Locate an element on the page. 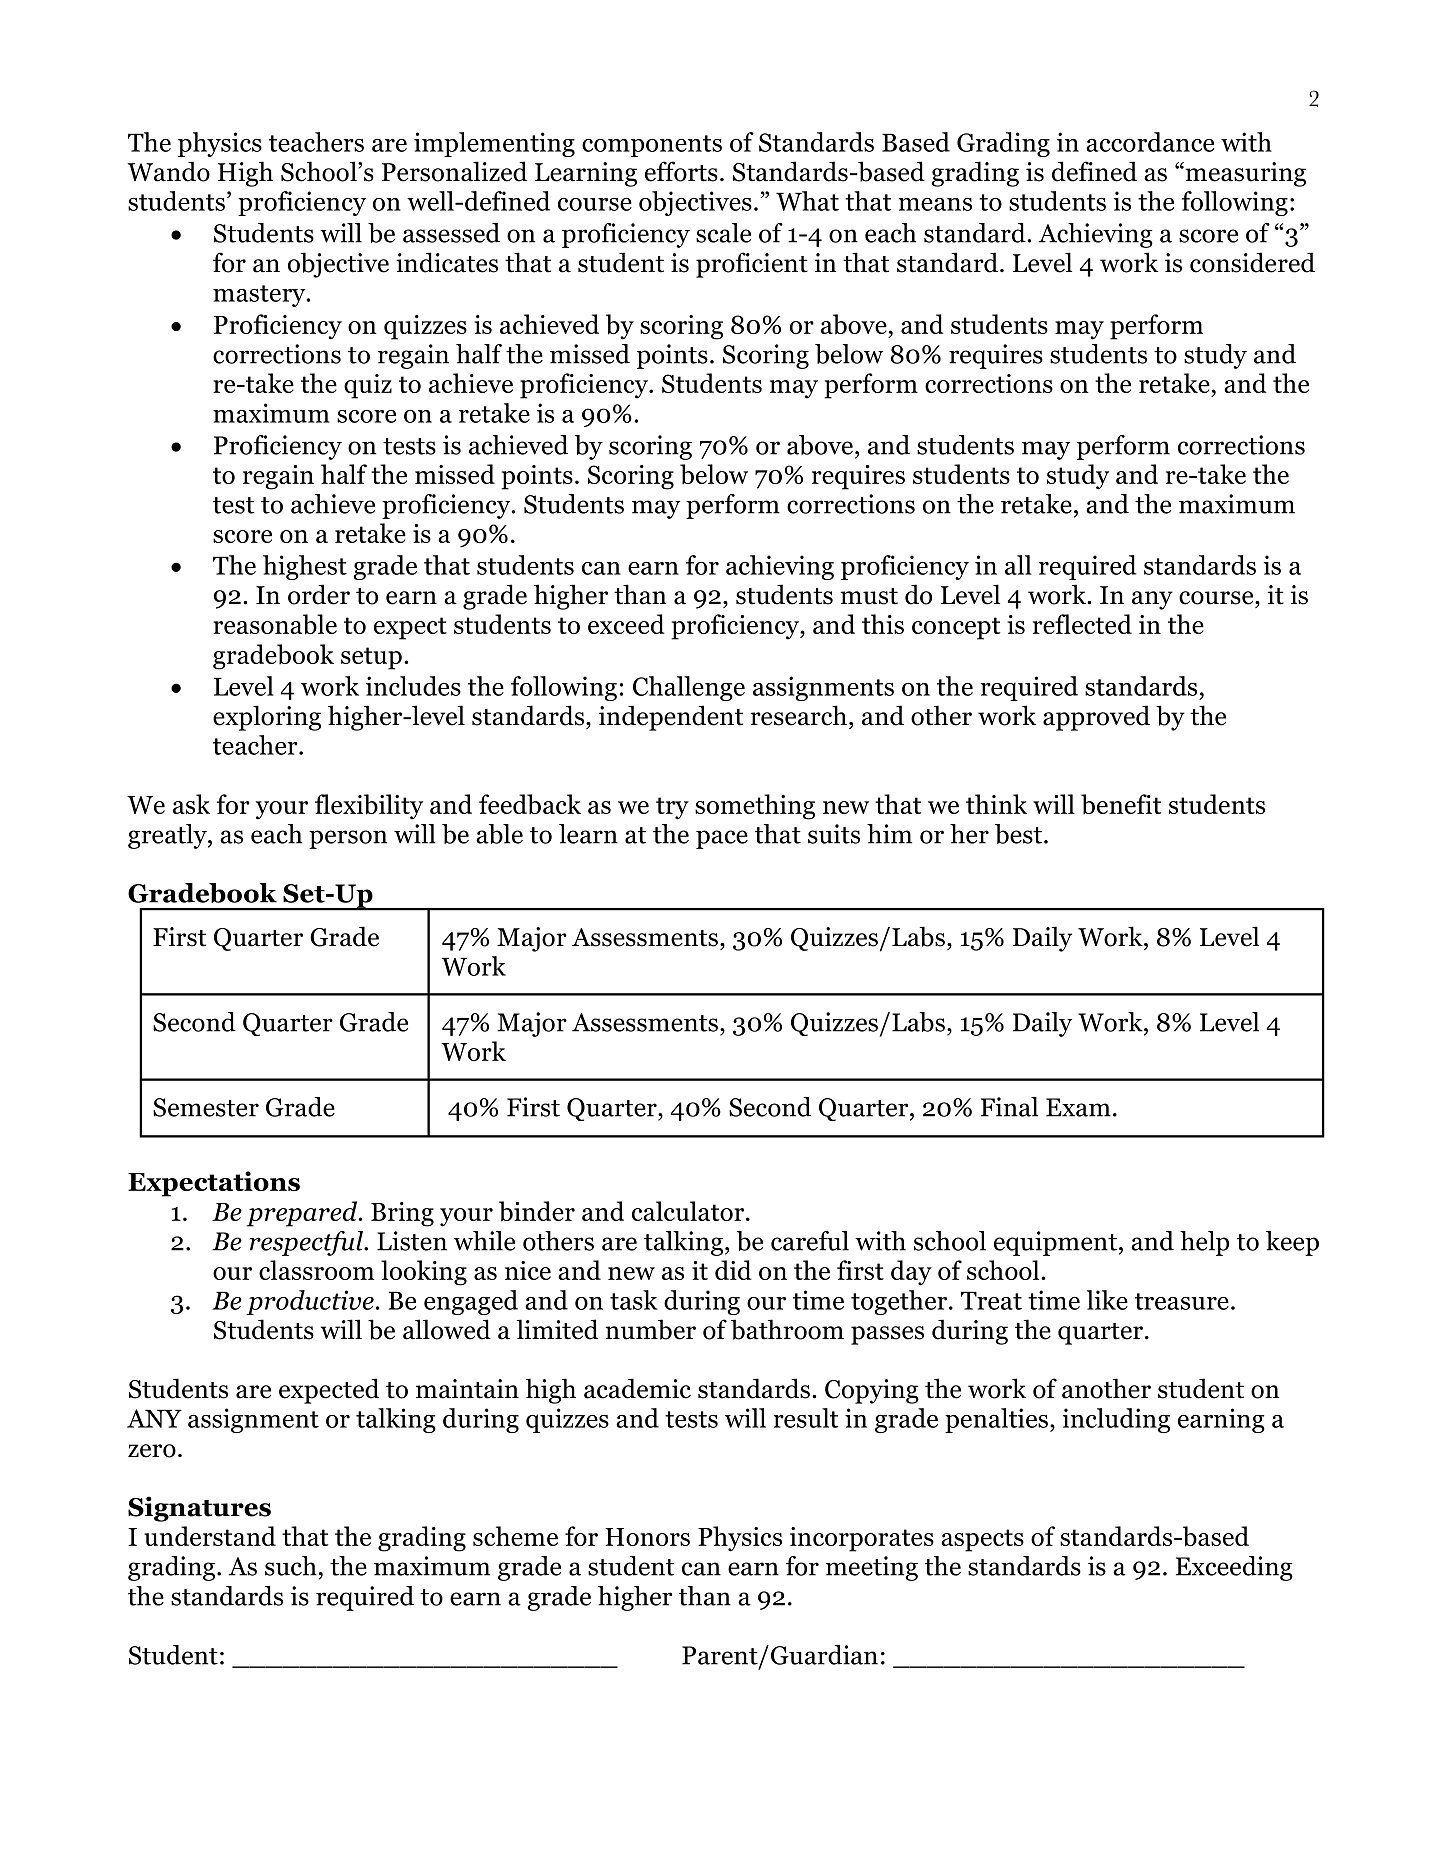 The width and height of the document is (1448, 1874). such is located at coordinates (291, 1566).
